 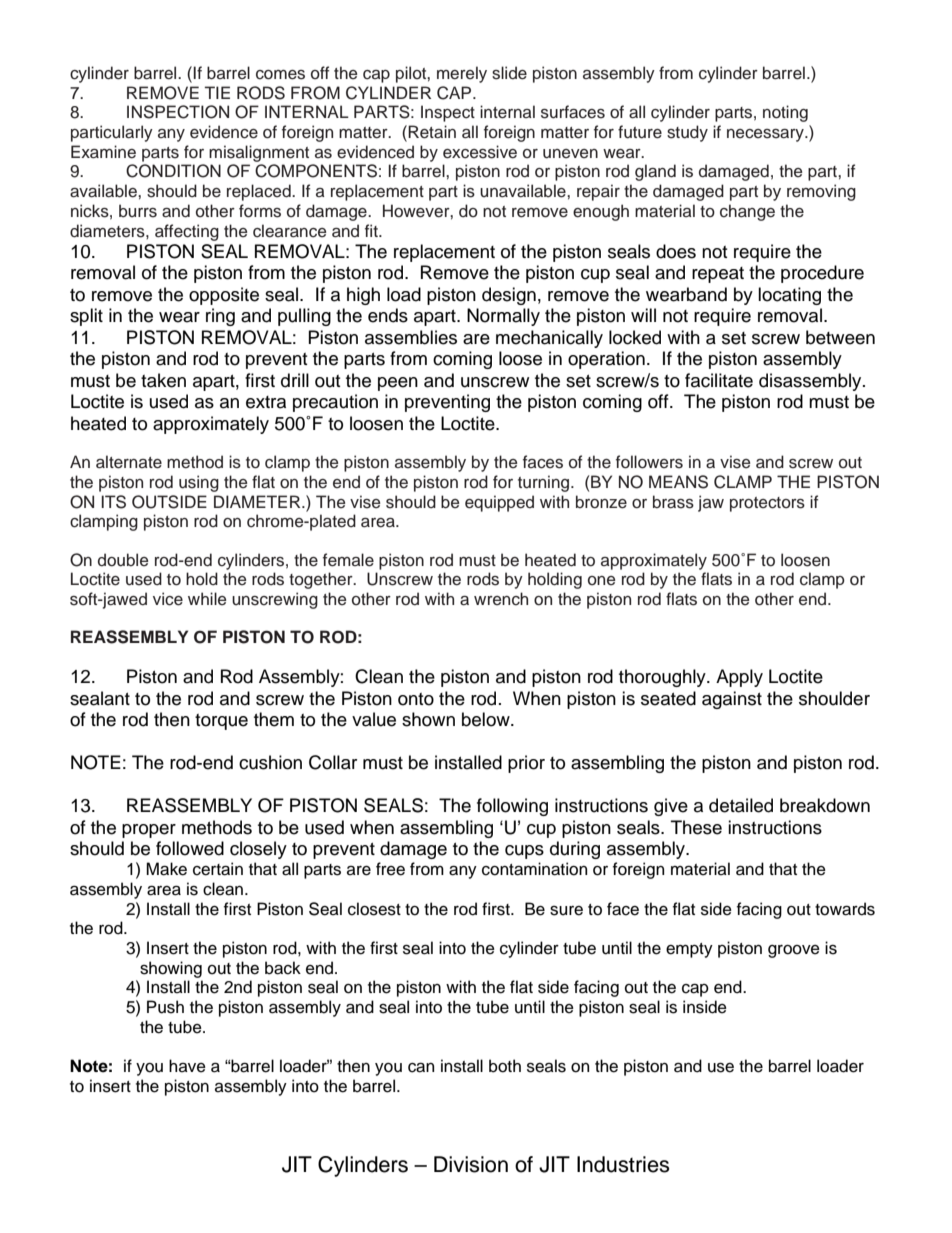 What do you see at coordinates (217, 92) in the document?
I see `TIE` at bounding box center [217, 92].
